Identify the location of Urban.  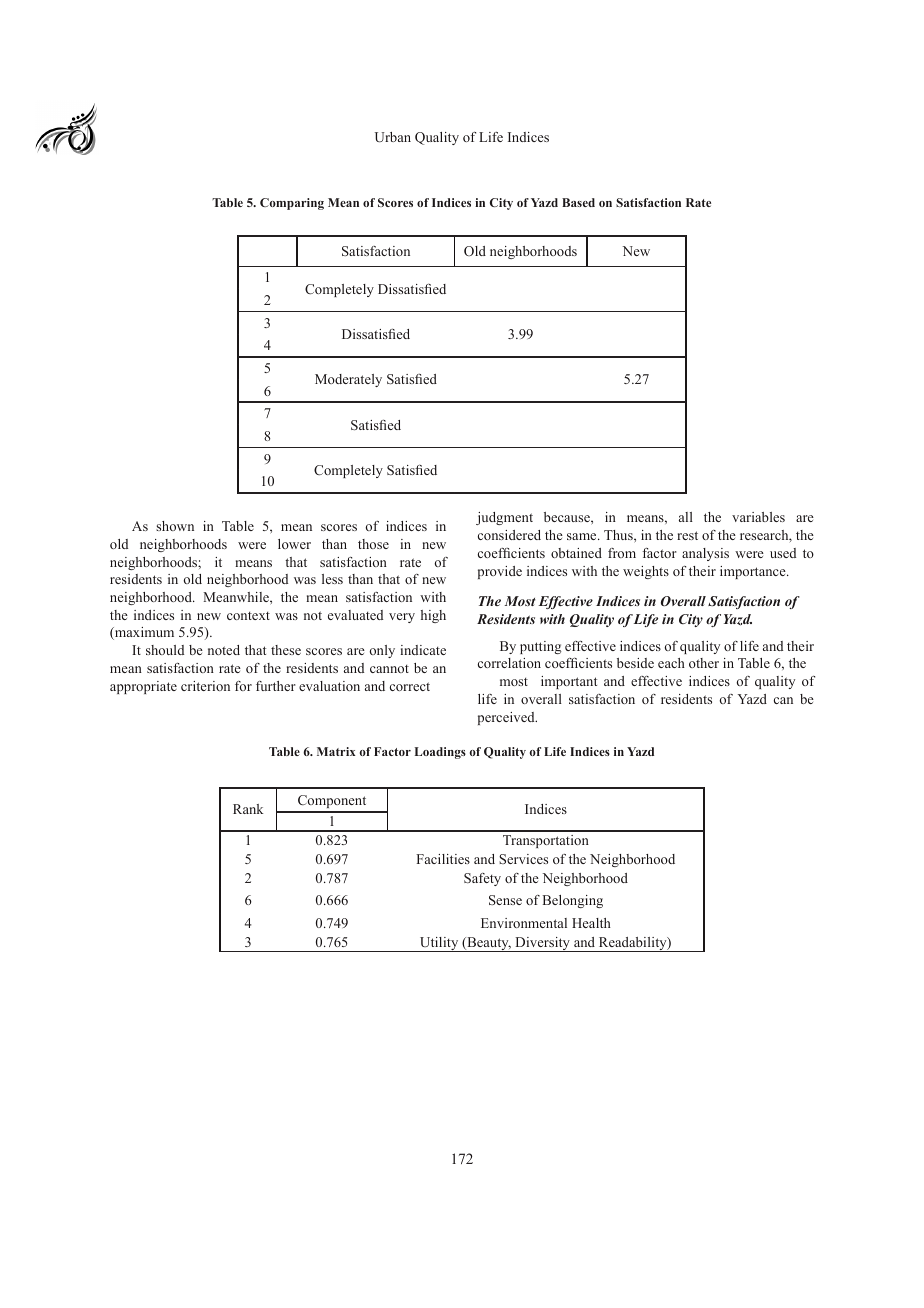
(393, 137).
